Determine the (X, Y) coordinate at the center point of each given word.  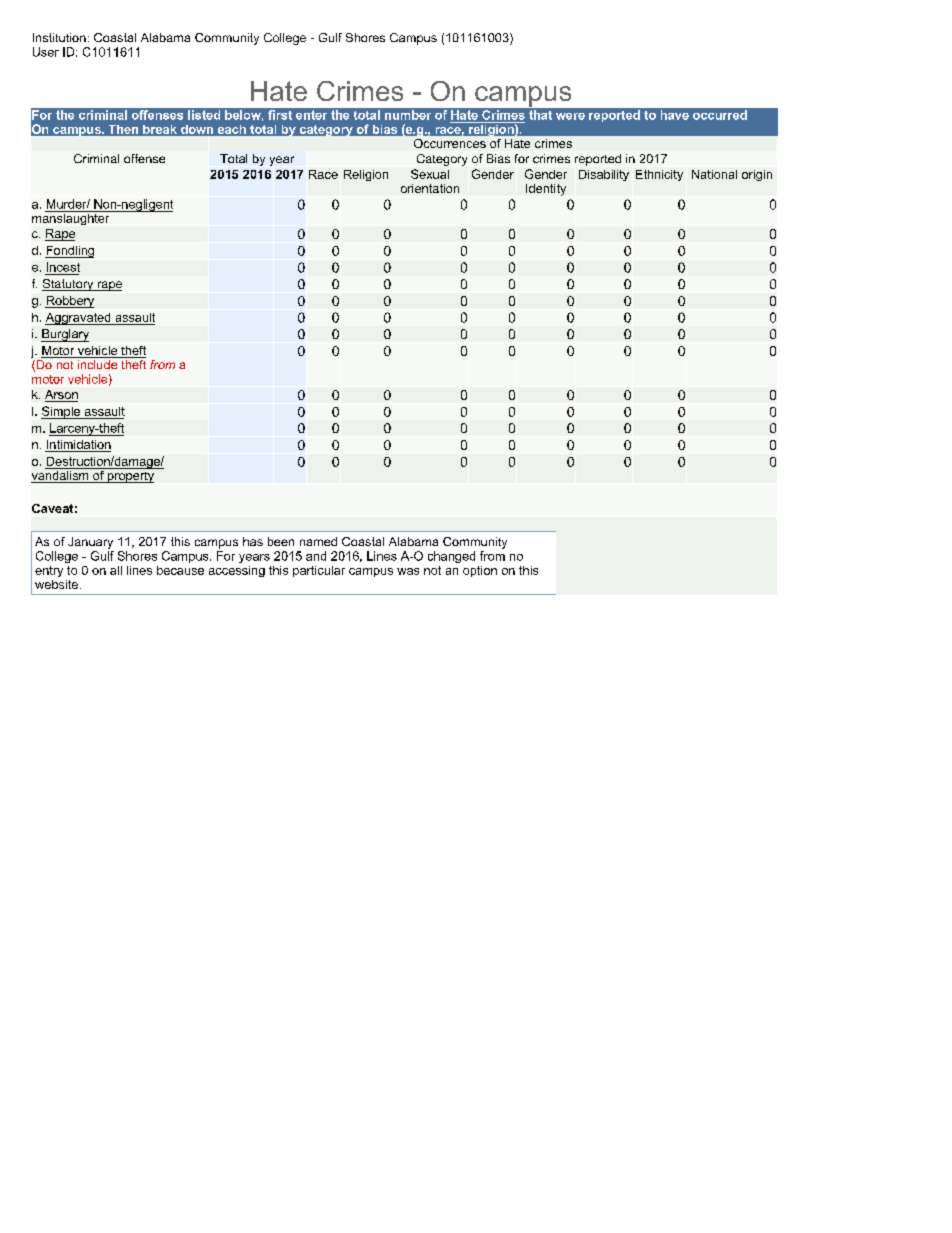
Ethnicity (659, 175)
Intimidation (78, 446)
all (116, 570)
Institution (59, 37)
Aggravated (79, 319)
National (714, 174)
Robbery (69, 302)
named (318, 541)
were (570, 116)
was (408, 571)
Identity (546, 190)
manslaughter (72, 218)
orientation (430, 188)
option (480, 571)
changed (451, 557)
